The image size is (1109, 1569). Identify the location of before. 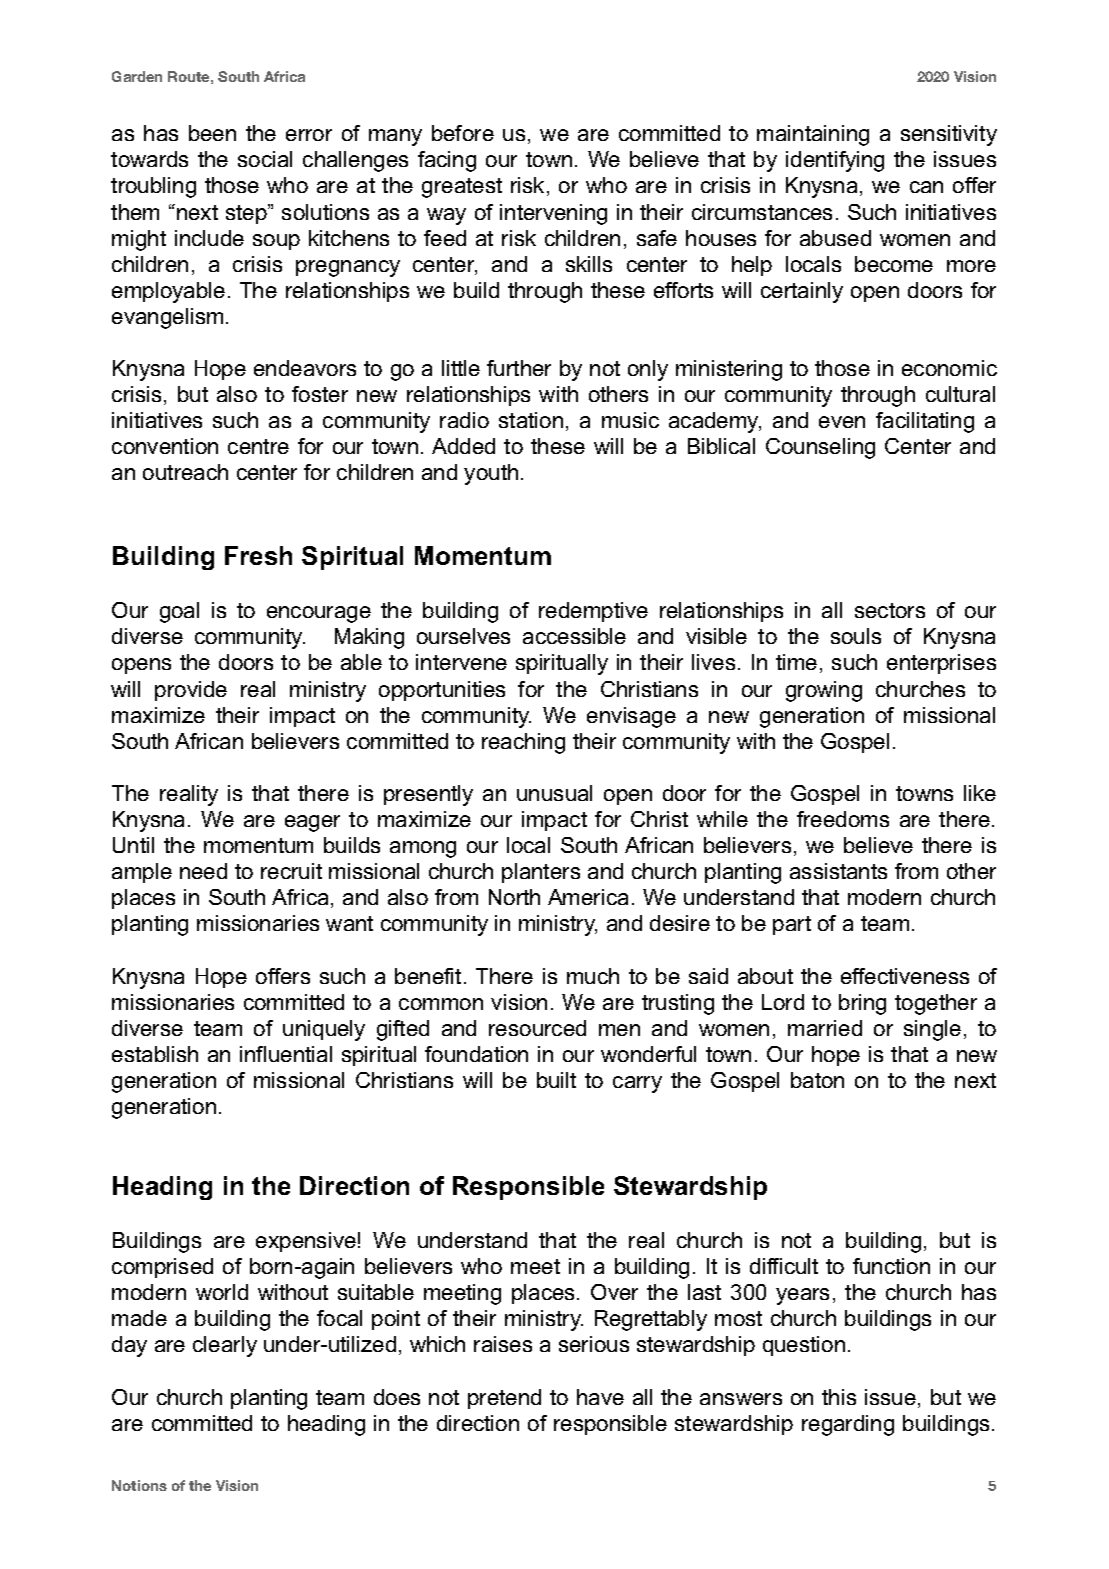
(463, 133).
